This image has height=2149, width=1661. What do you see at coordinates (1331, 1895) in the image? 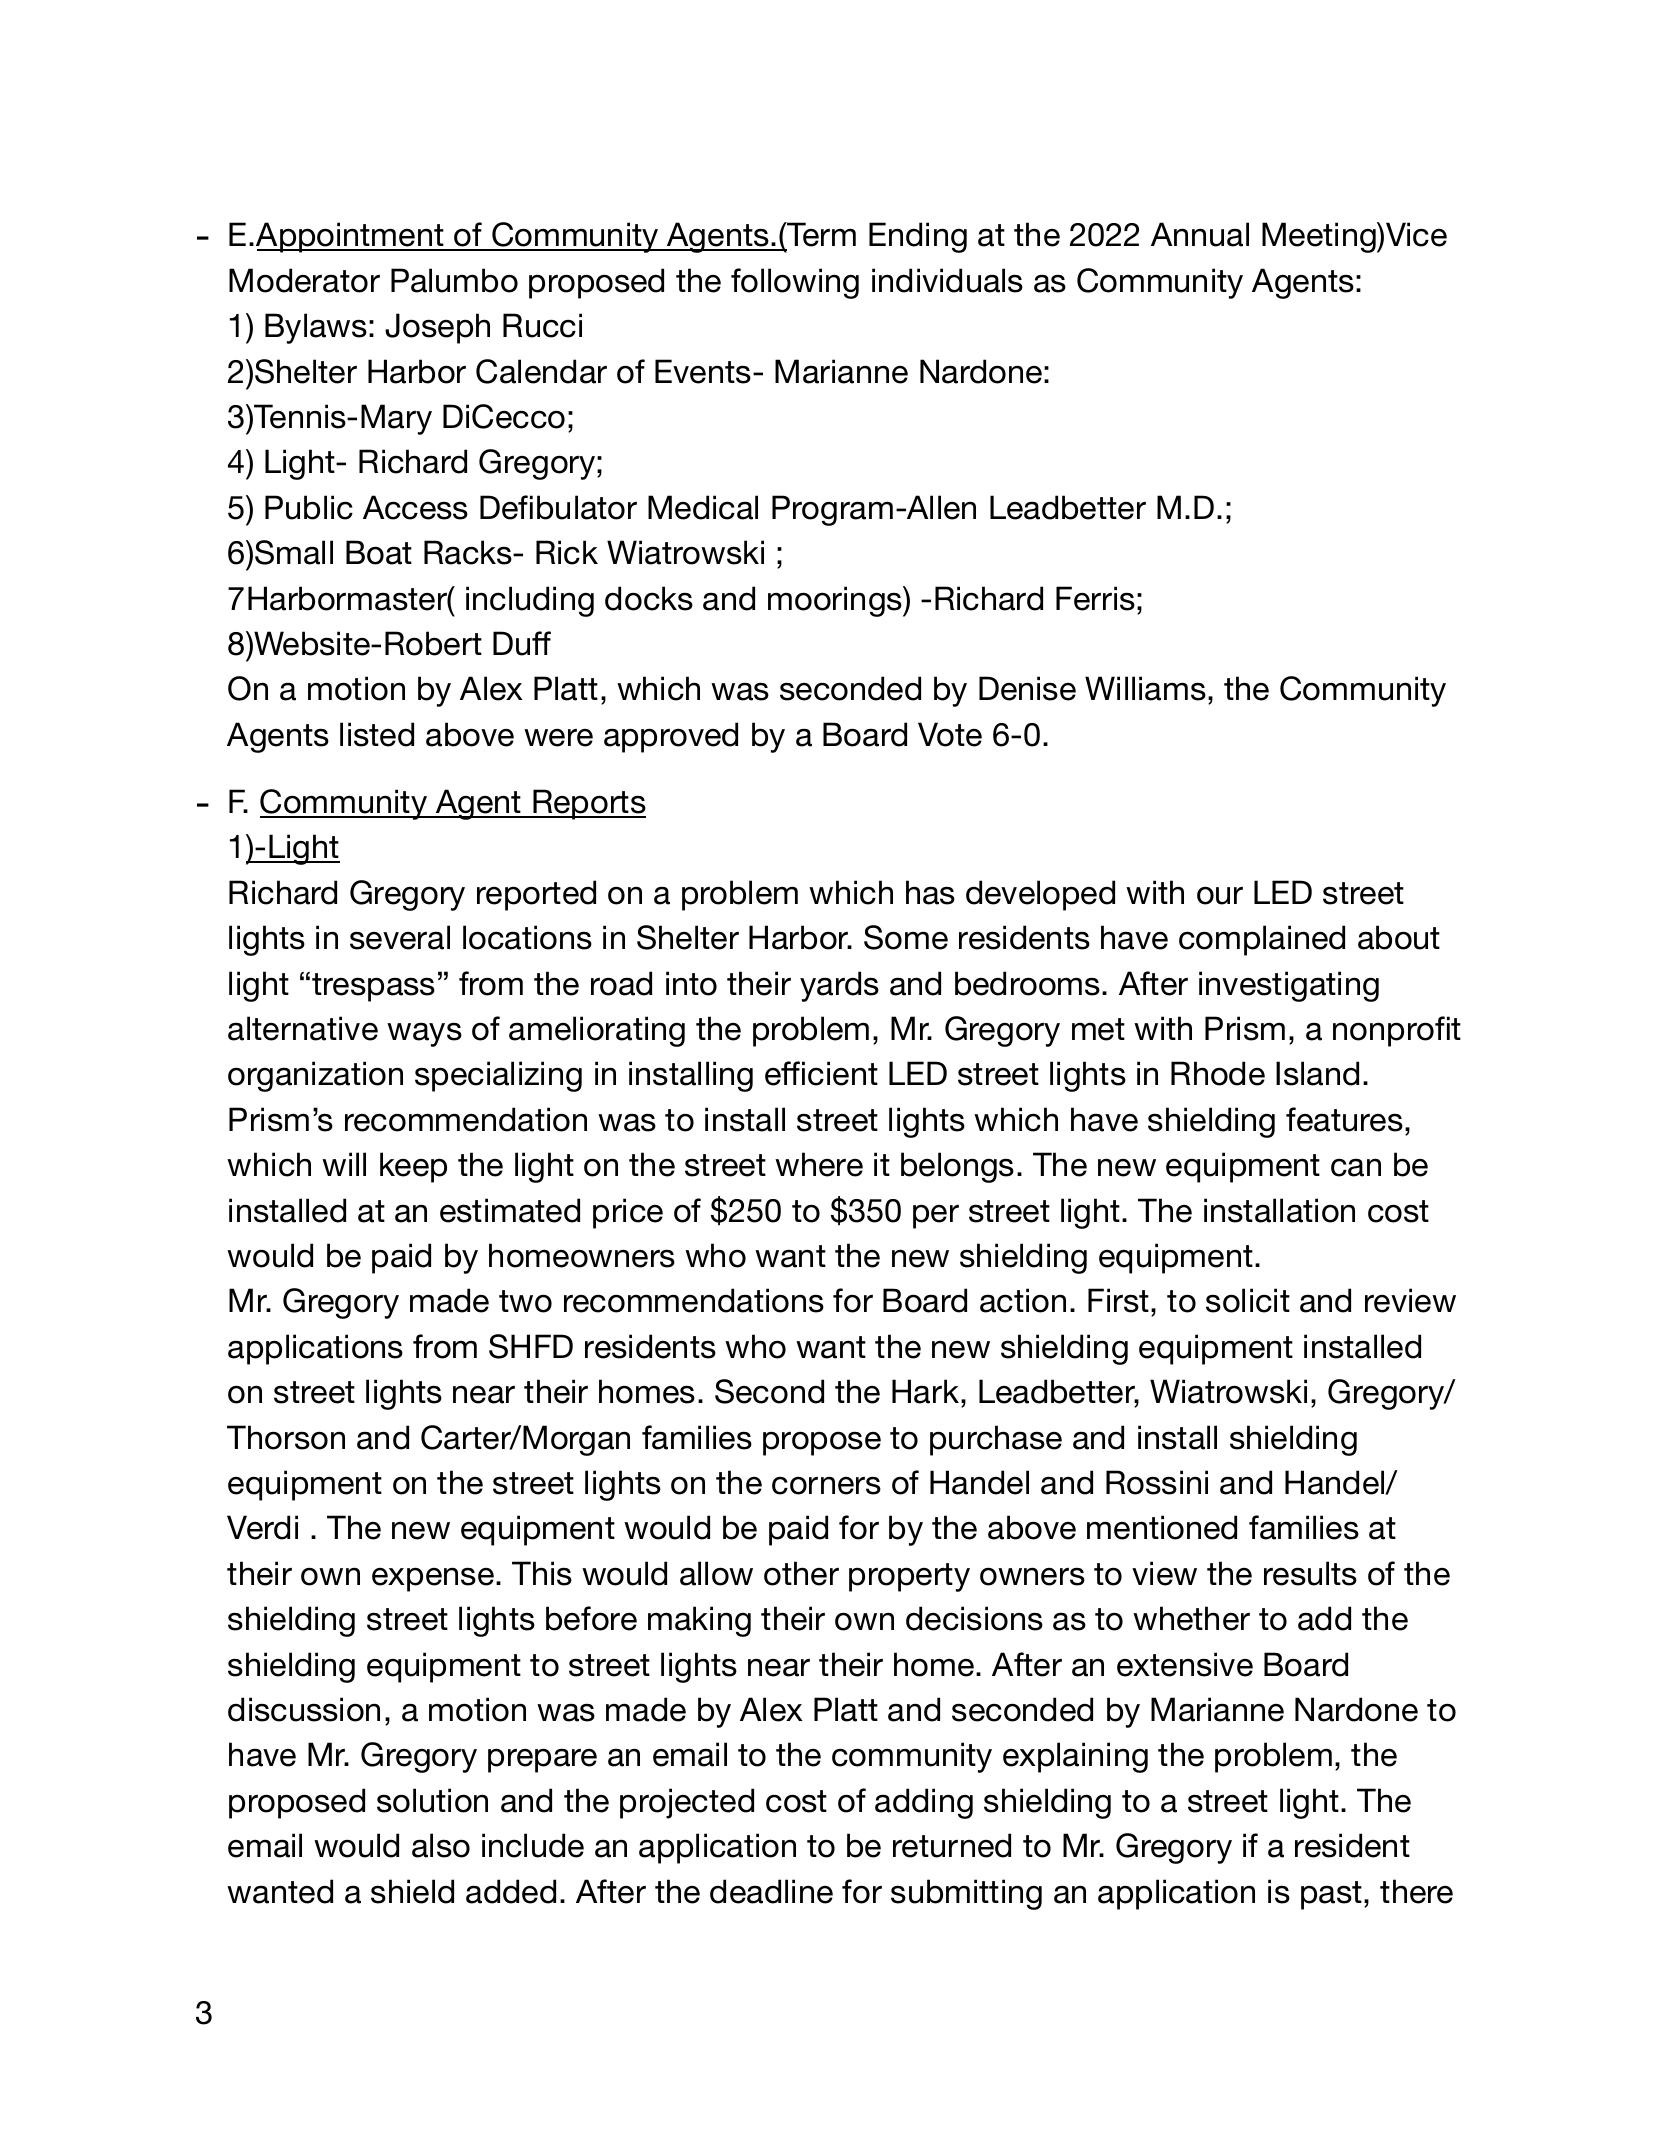
I see `past` at bounding box center [1331, 1895].
